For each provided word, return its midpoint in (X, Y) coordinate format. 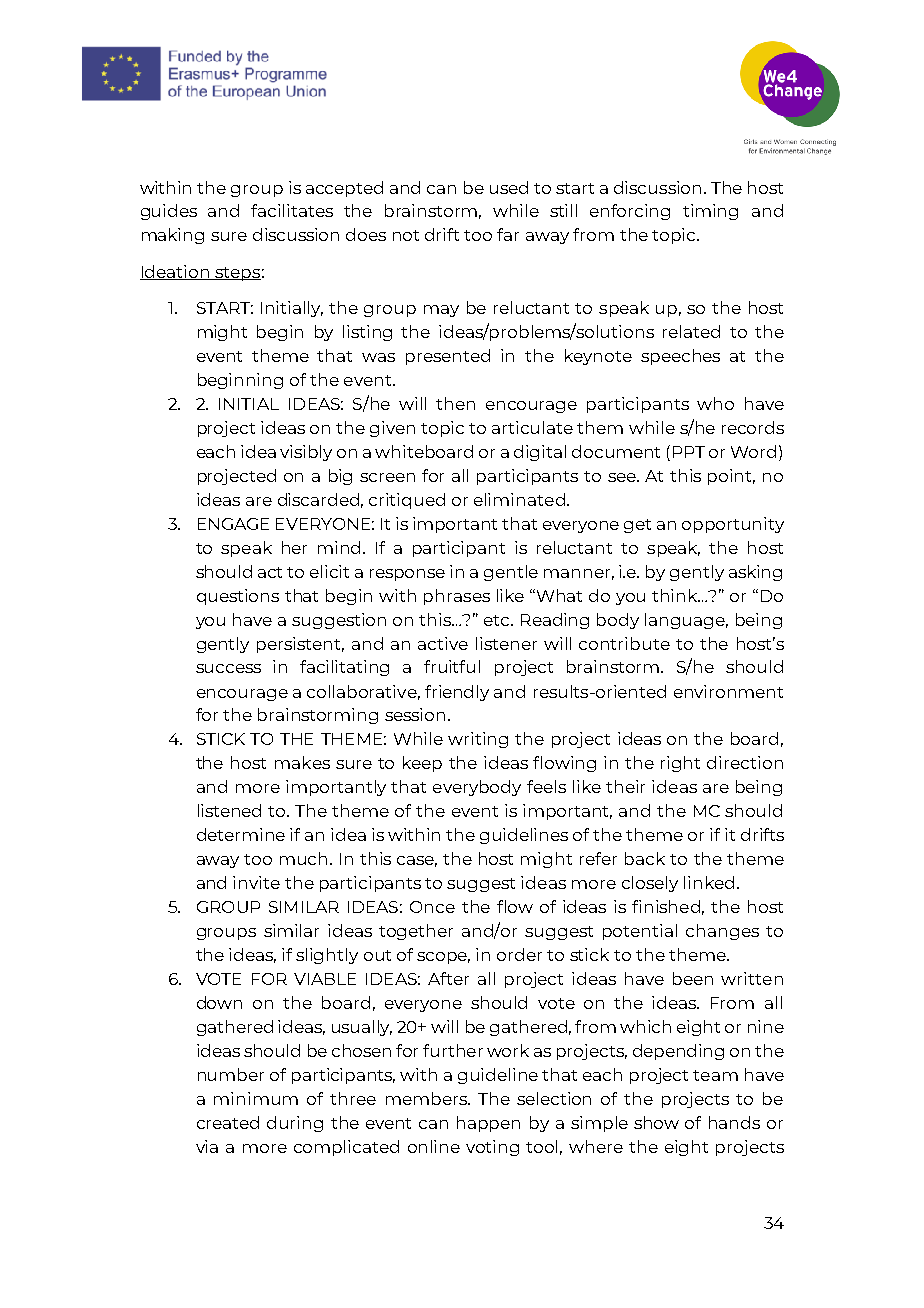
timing (710, 212)
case (417, 861)
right (680, 764)
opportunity (733, 525)
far (508, 234)
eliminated (519, 499)
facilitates (292, 210)
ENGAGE (233, 524)
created (228, 1122)
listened (229, 810)
